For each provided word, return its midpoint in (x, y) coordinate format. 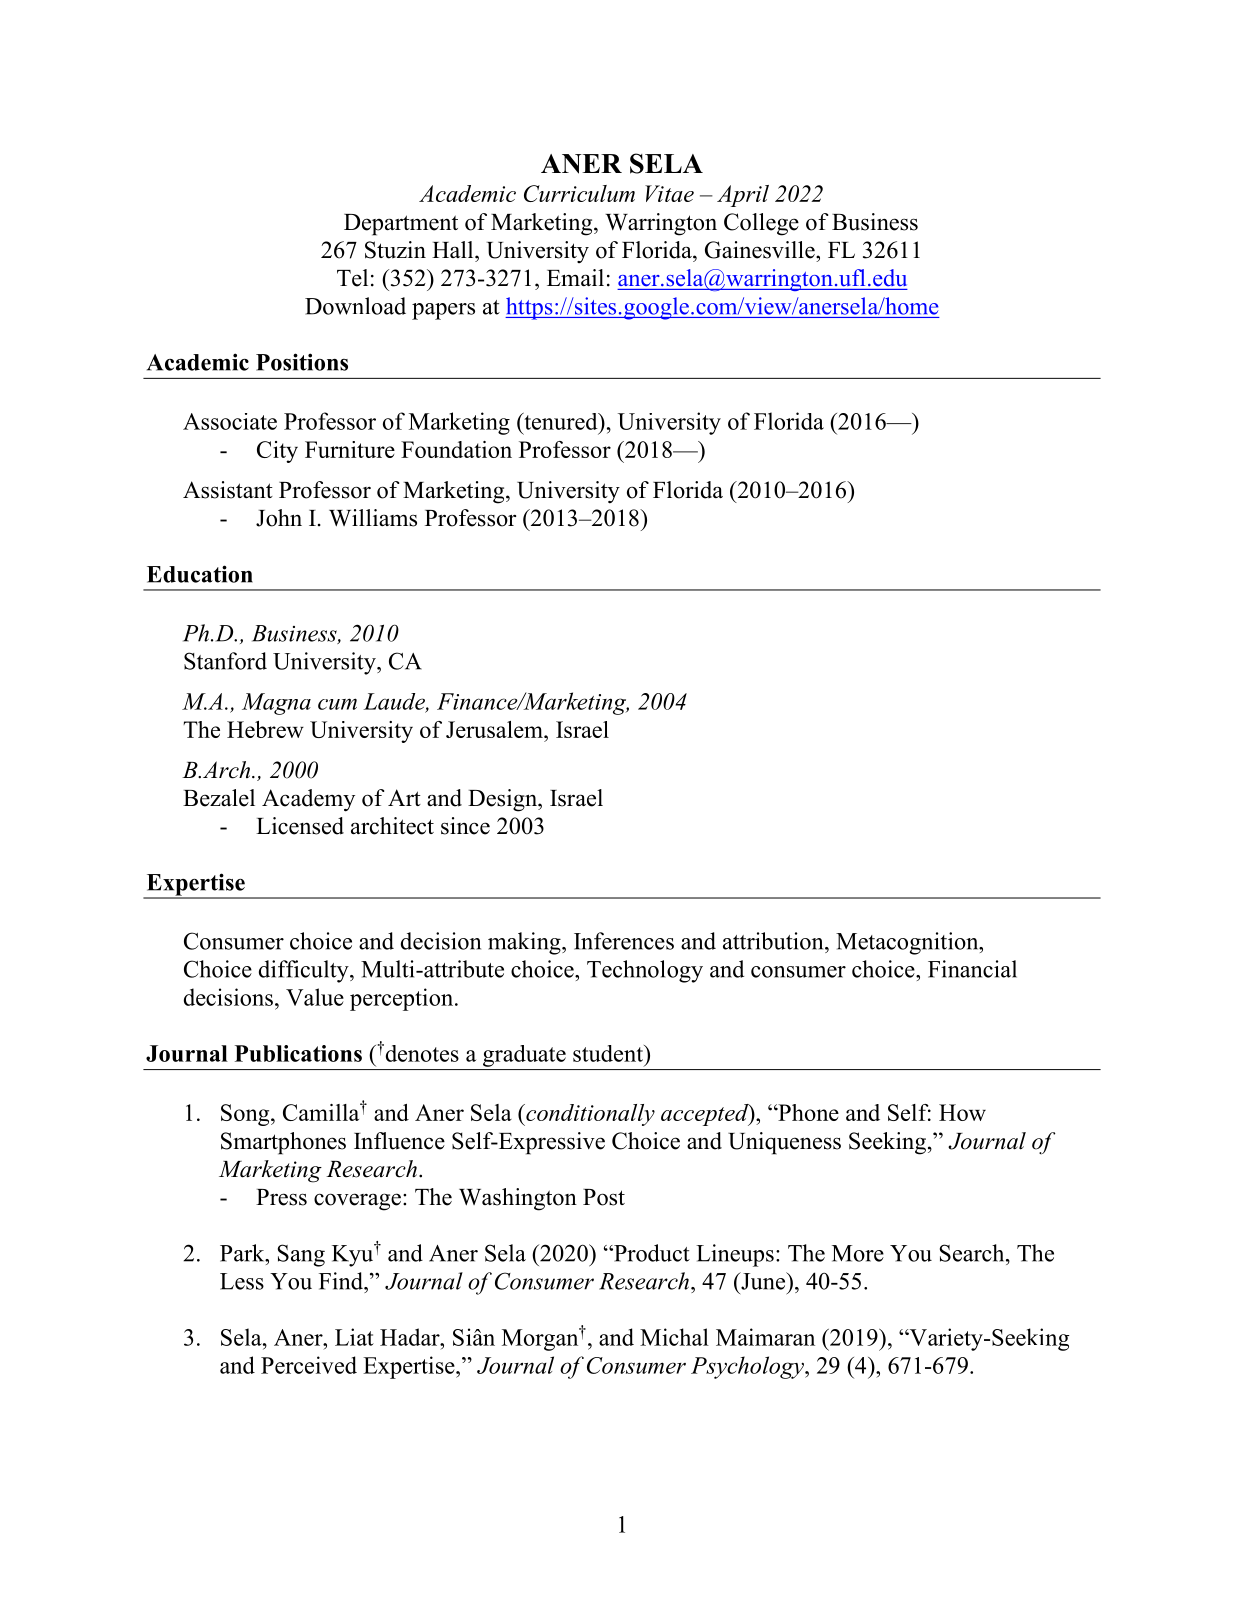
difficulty (305, 971)
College (761, 224)
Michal (674, 1337)
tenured (561, 421)
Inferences (624, 941)
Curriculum (579, 193)
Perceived (309, 1365)
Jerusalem (495, 729)
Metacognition (908, 943)
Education (200, 574)
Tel (352, 278)
